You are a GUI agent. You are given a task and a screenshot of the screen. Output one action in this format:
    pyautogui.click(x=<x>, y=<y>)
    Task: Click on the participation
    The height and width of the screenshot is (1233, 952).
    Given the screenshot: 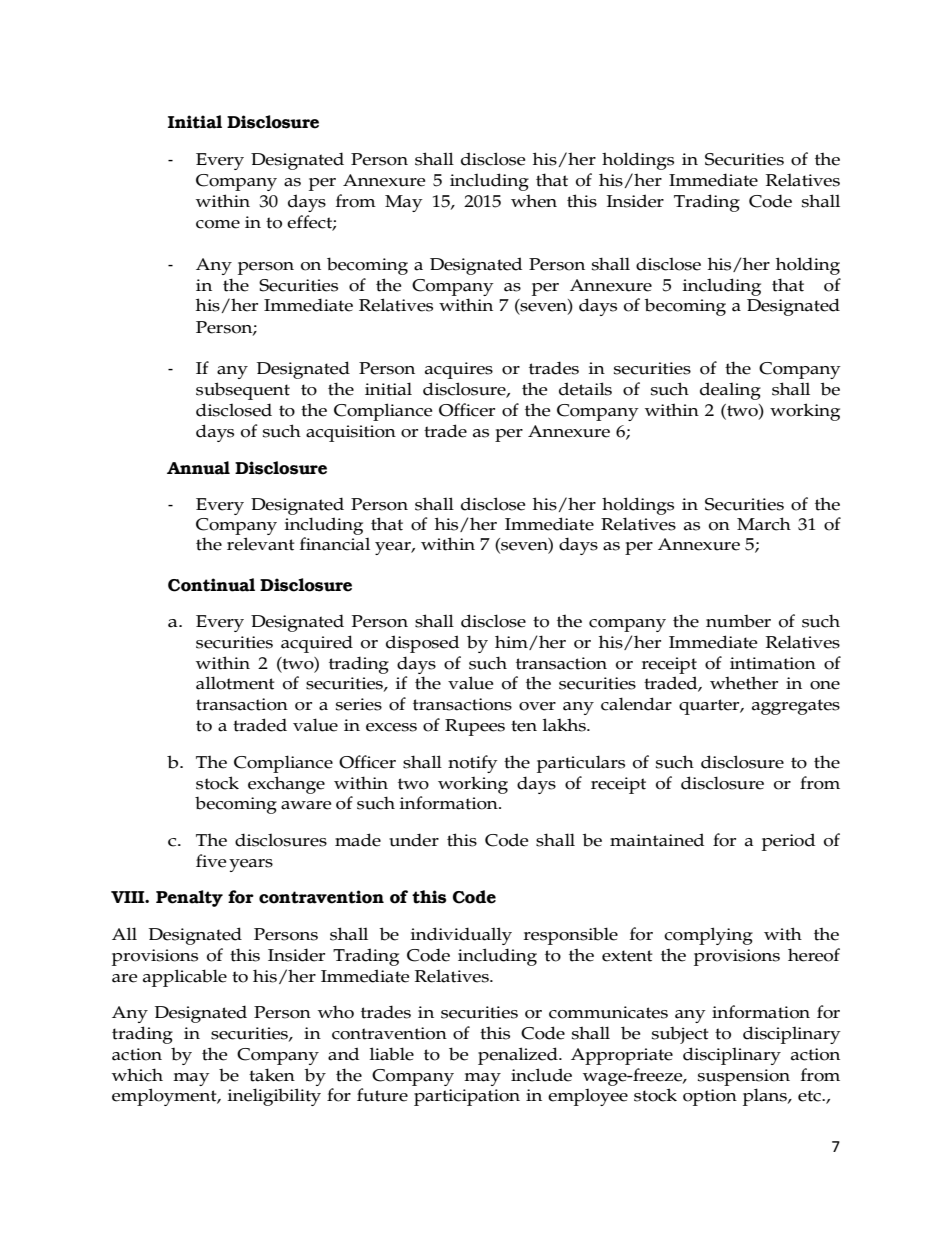 What is the action you would take?
    pyautogui.click(x=467, y=1097)
